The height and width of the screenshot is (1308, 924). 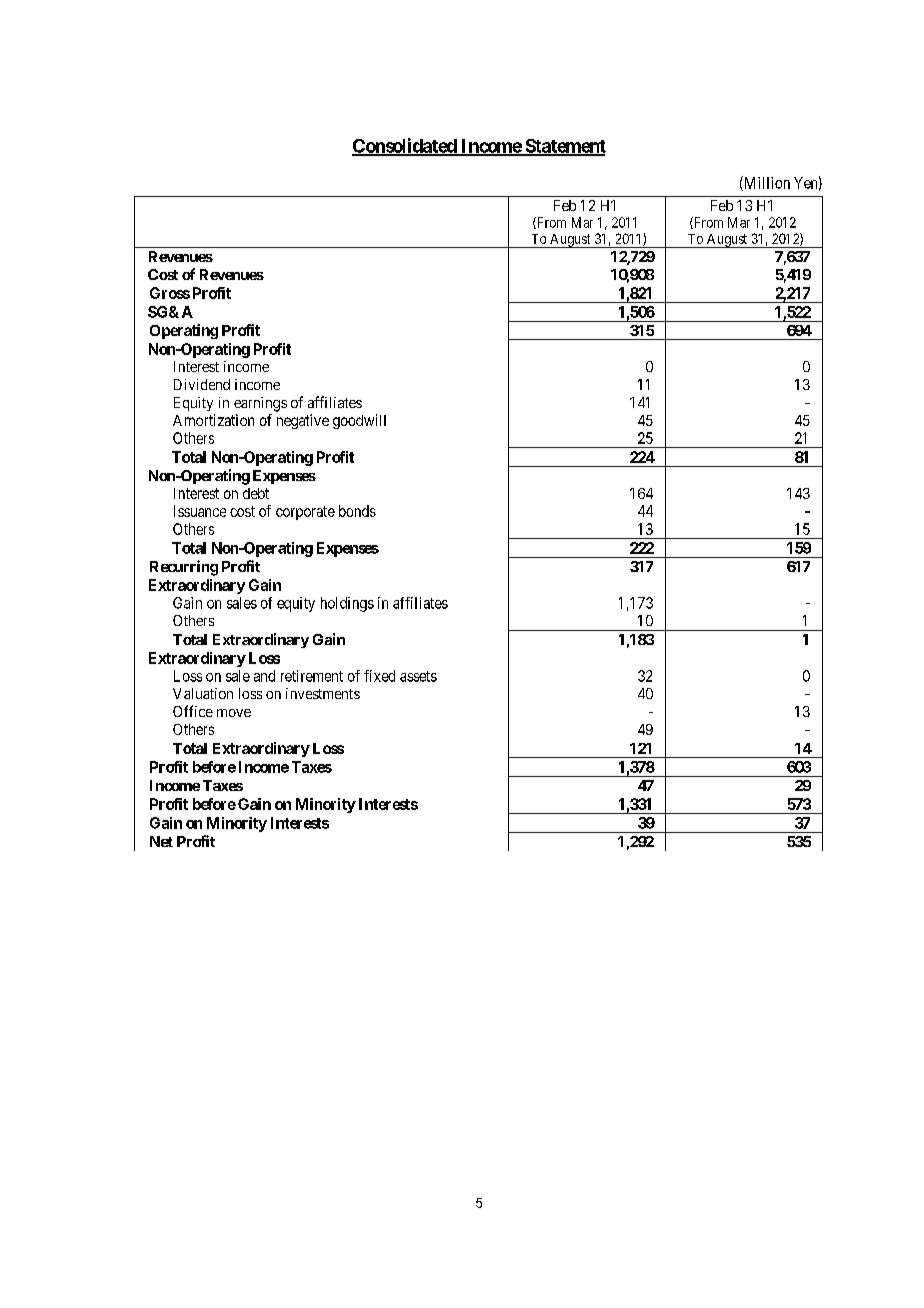 What do you see at coordinates (359, 421) in the screenshot?
I see `goodwill` at bounding box center [359, 421].
